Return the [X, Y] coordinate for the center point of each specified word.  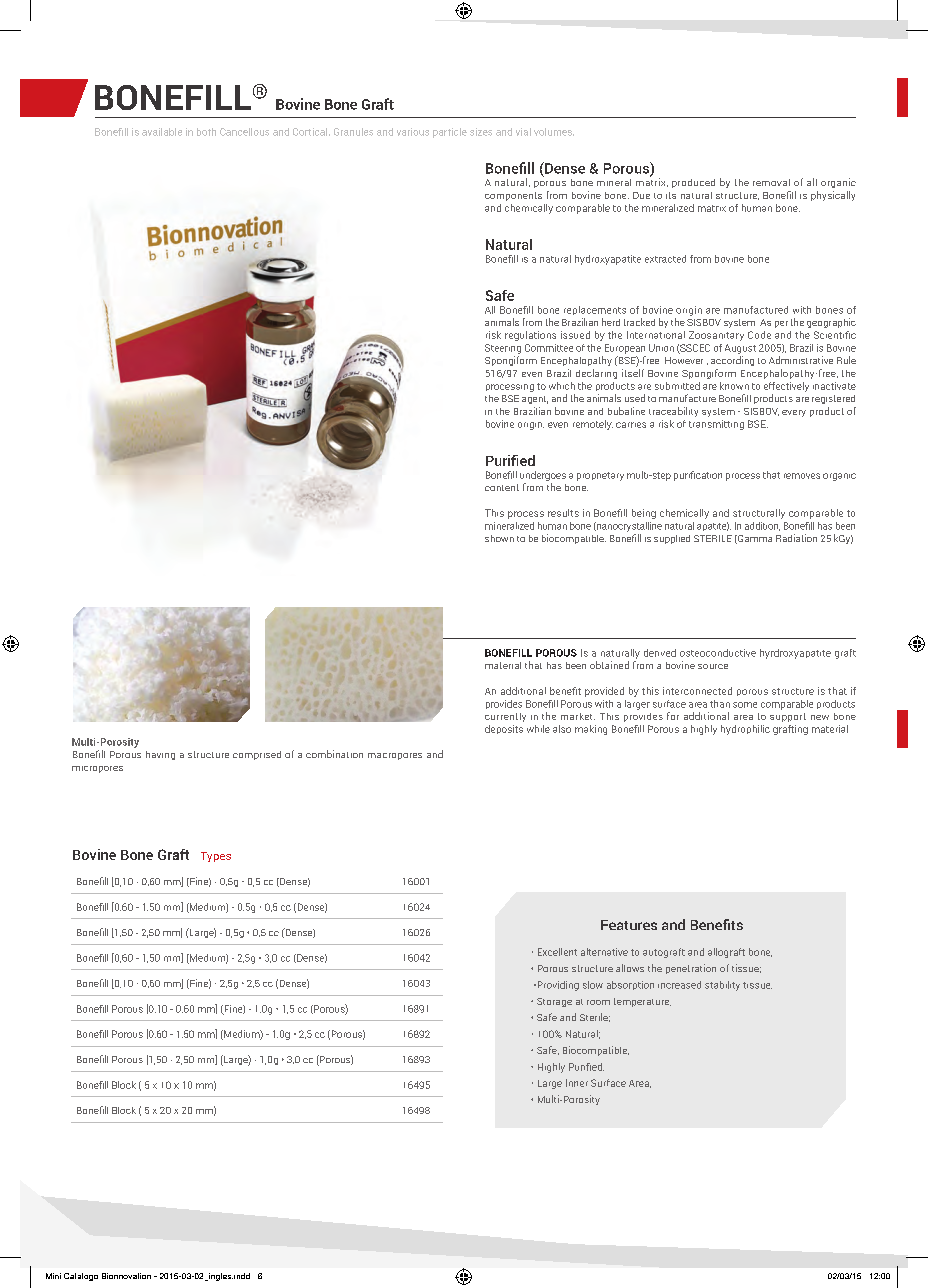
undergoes [543, 476]
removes [802, 476]
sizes [481, 132]
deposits [504, 729]
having [160, 755]
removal [771, 182]
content [502, 487]
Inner [577, 1083]
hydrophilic [745, 730]
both [206, 132]
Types [216, 857]
